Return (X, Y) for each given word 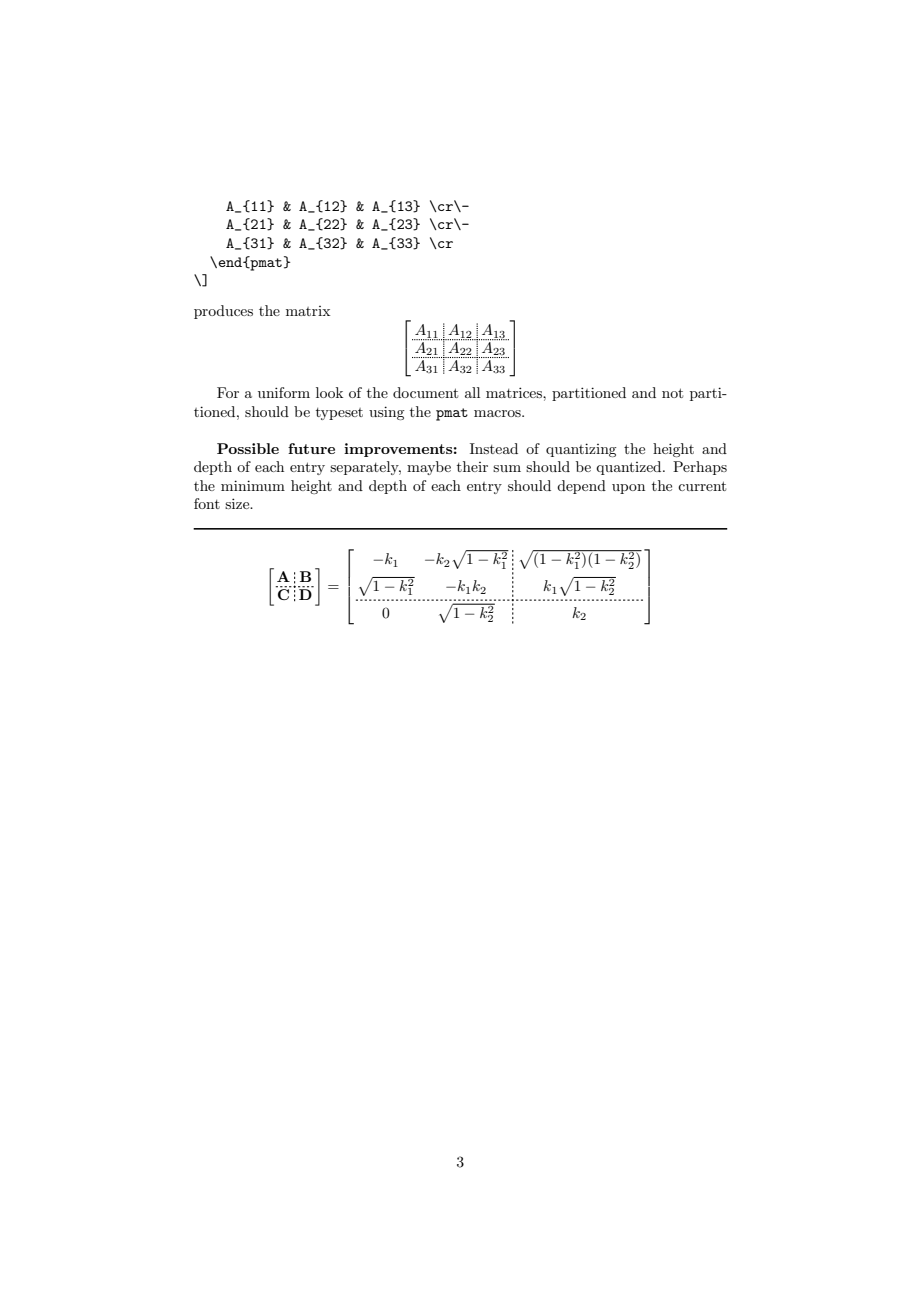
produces (223, 312)
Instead (494, 448)
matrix (308, 311)
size (238, 503)
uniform (284, 392)
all (472, 392)
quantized (630, 468)
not (672, 393)
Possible (248, 448)
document (425, 392)
